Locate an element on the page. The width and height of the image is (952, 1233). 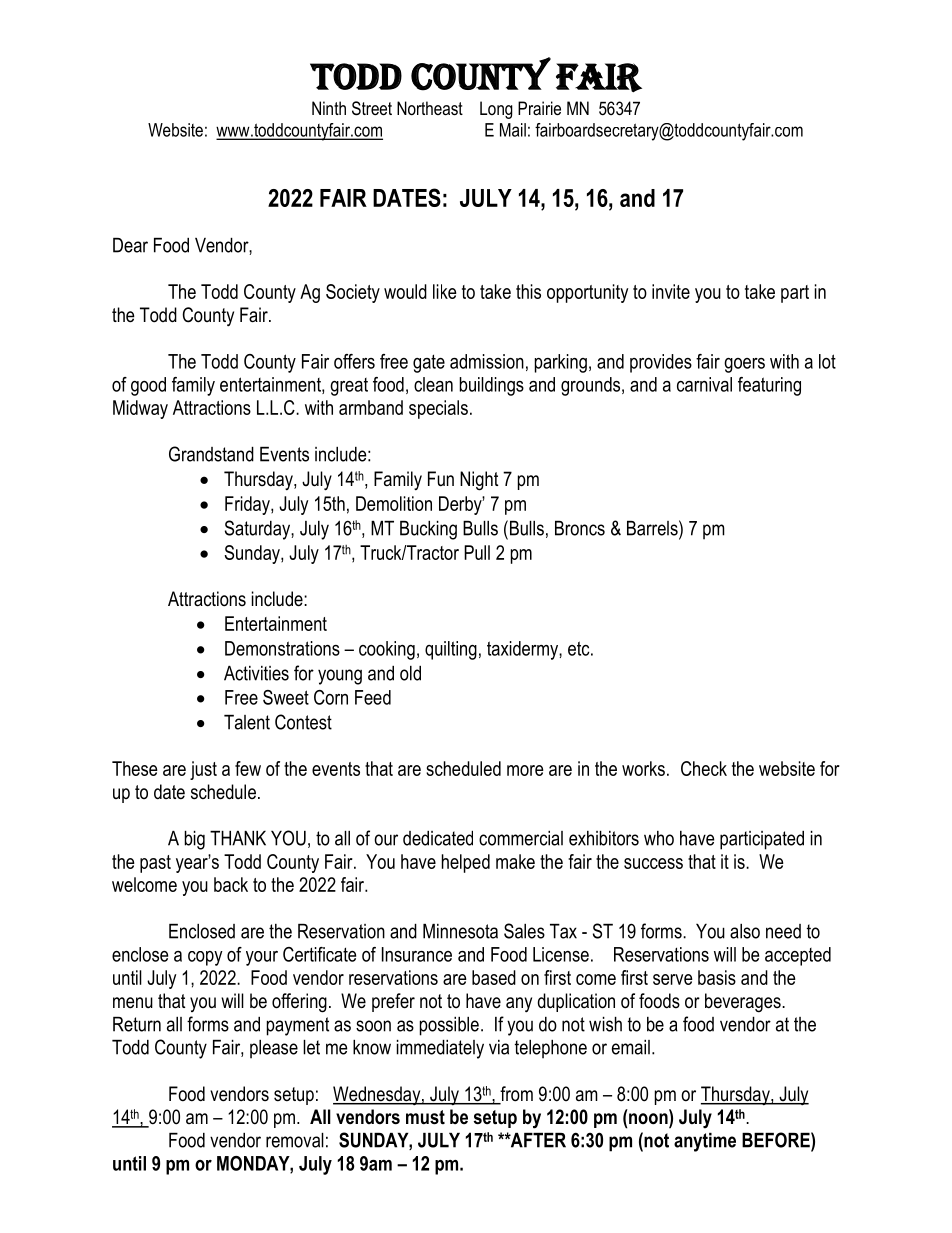
Ninth is located at coordinates (329, 108).
